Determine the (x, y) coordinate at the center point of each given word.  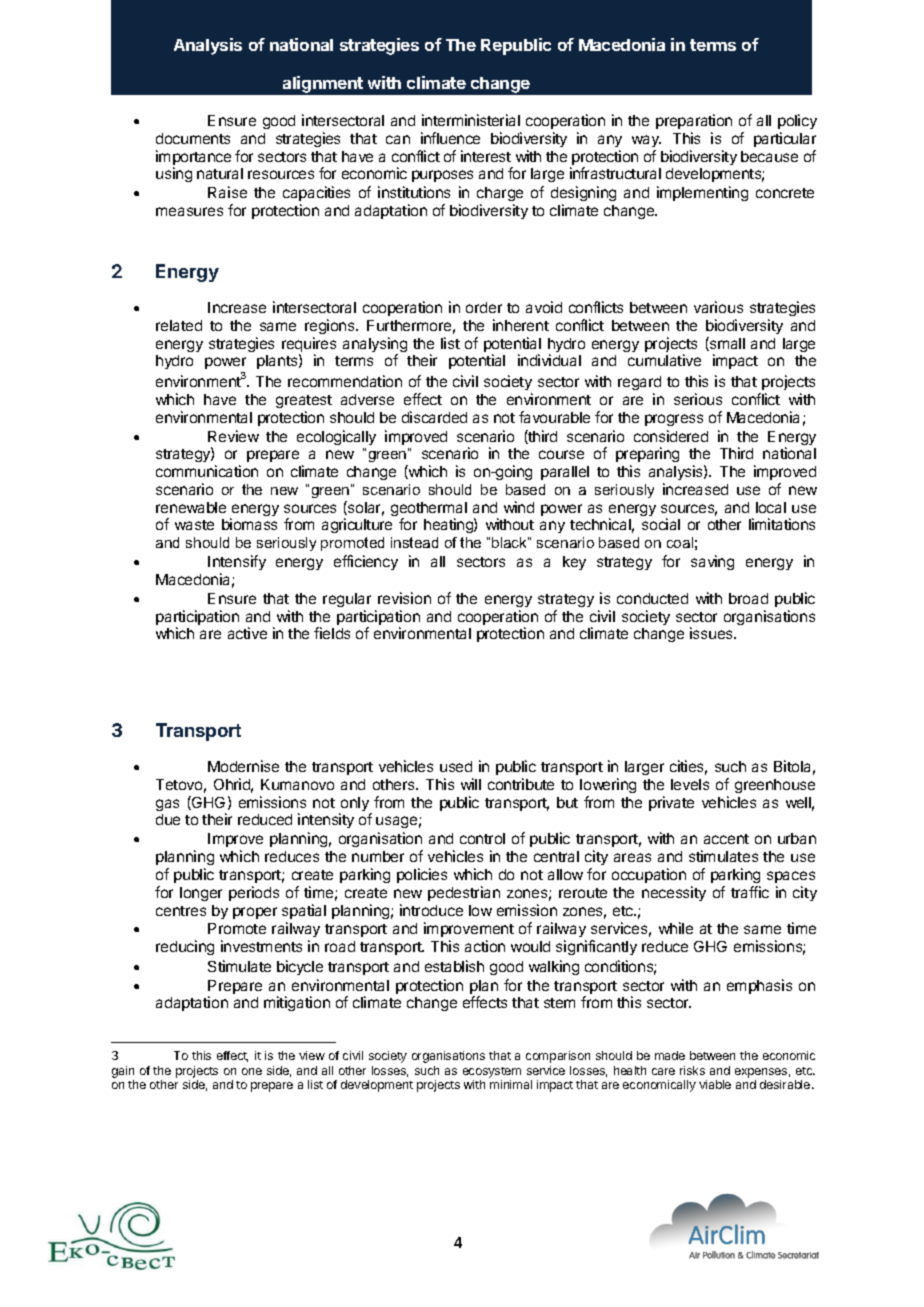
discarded (434, 417)
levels (690, 784)
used (456, 766)
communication (207, 471)
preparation (694, 121)
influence (450, 138)
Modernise (243, 766)
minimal (511, 1084)
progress (674, 420)
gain (123, 1072)
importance (193, 159)
